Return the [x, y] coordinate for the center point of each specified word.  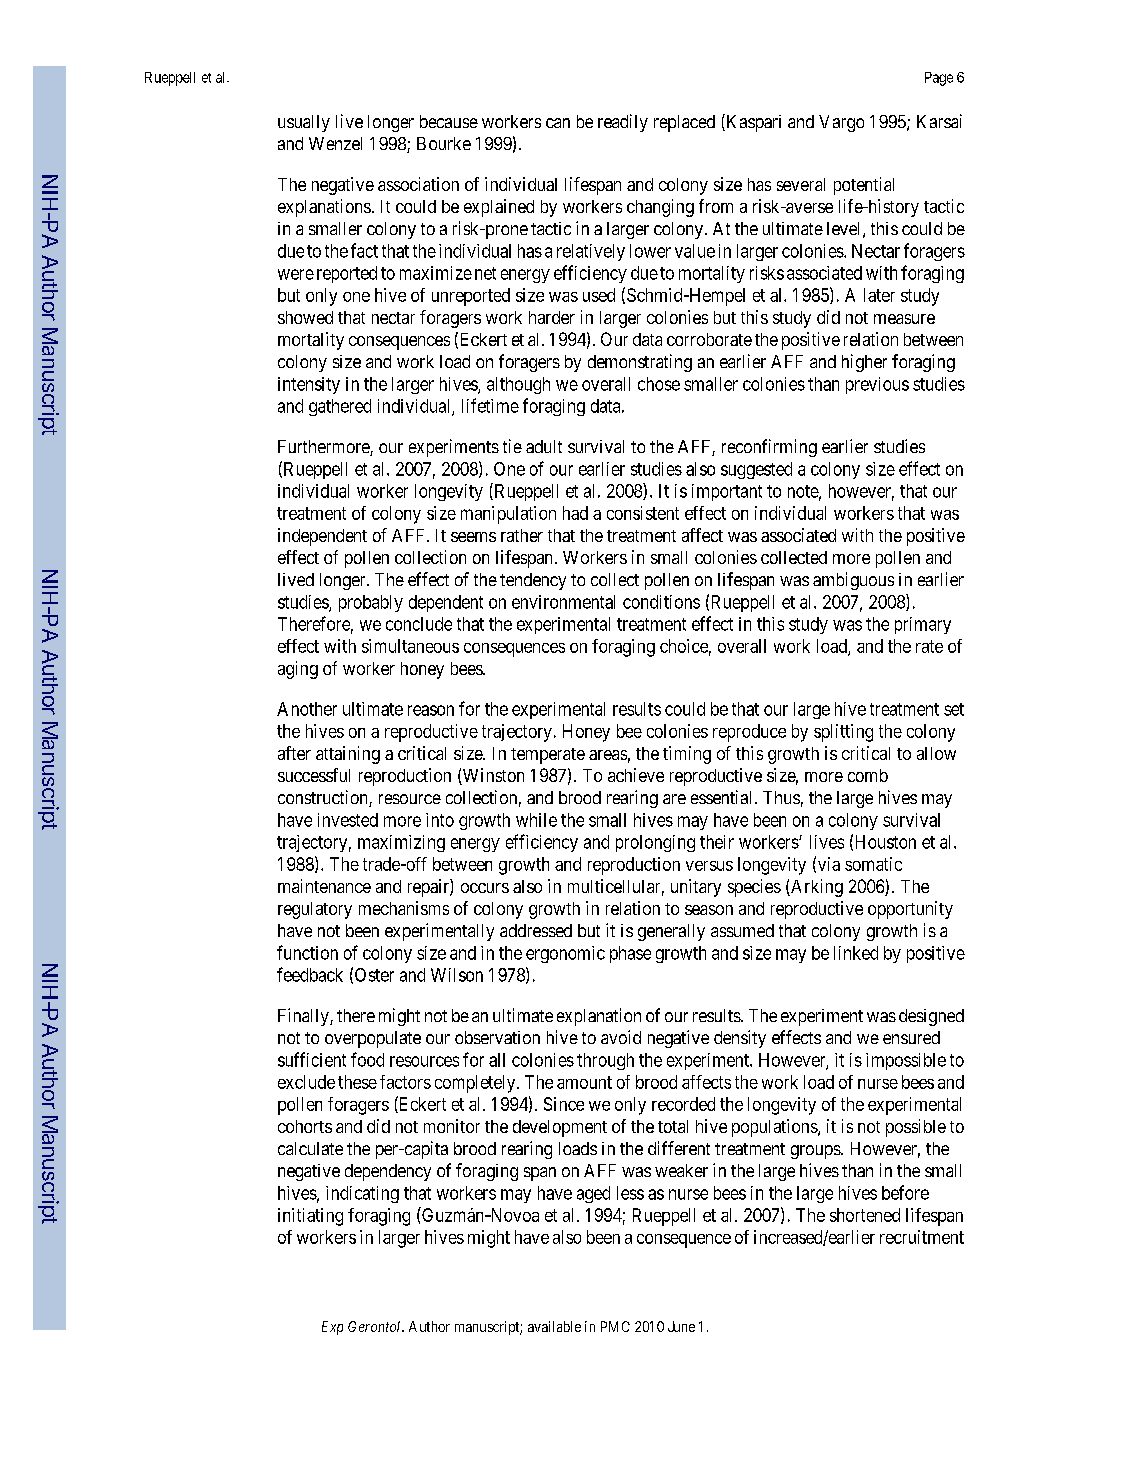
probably [371, 603]
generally [671, 932]
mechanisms [404, 908]
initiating [310, 1217]
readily [623, 123]
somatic [873, 864]
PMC [615, 1326]
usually [304, 123]
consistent [643, 513]
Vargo [841, 123]
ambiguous [853, 581]
